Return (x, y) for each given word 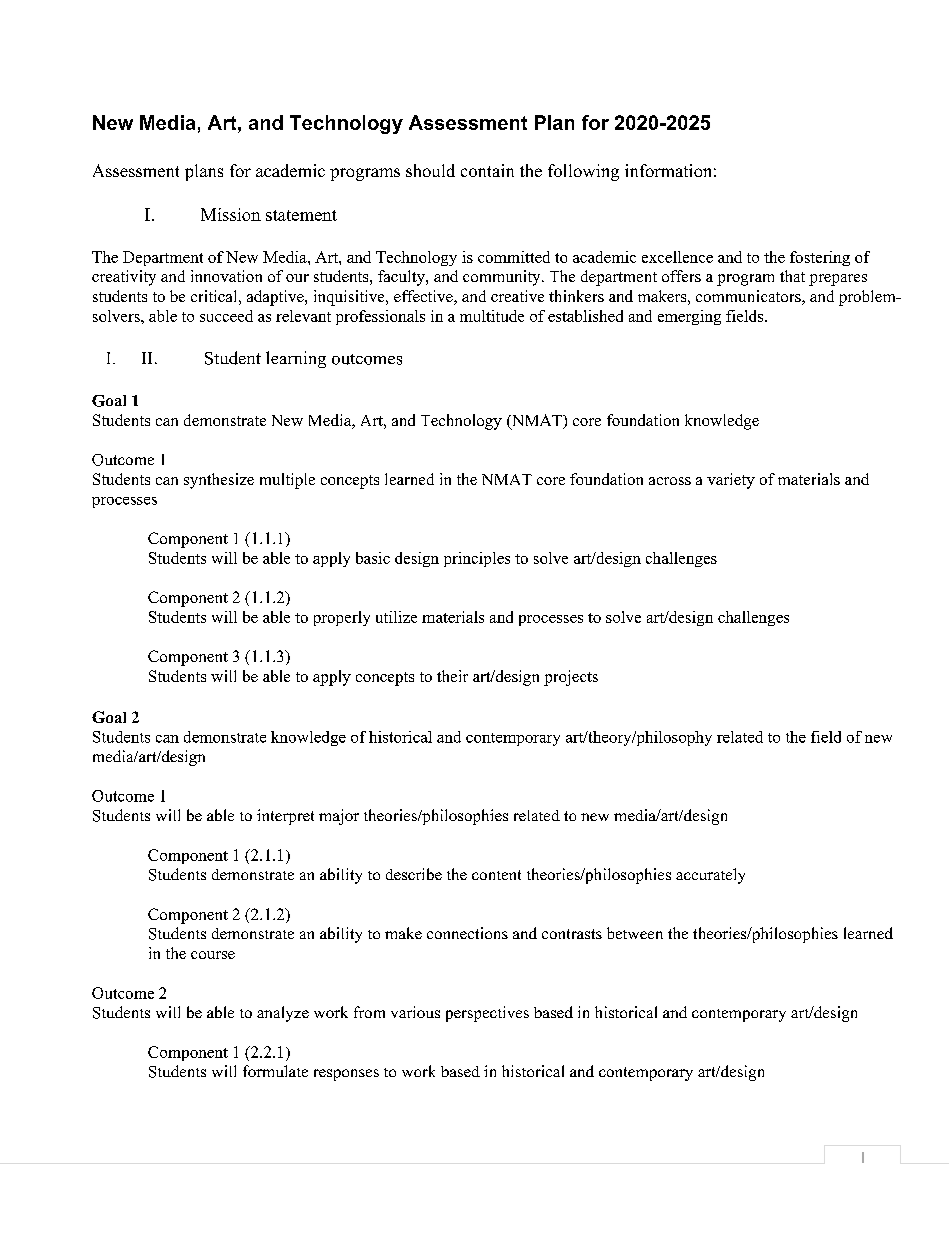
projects (571, 678)
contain (487, 170)
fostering (820, 258)
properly (342, 618)
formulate (275, 1071)
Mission (231, 214)
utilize (396, 617)
